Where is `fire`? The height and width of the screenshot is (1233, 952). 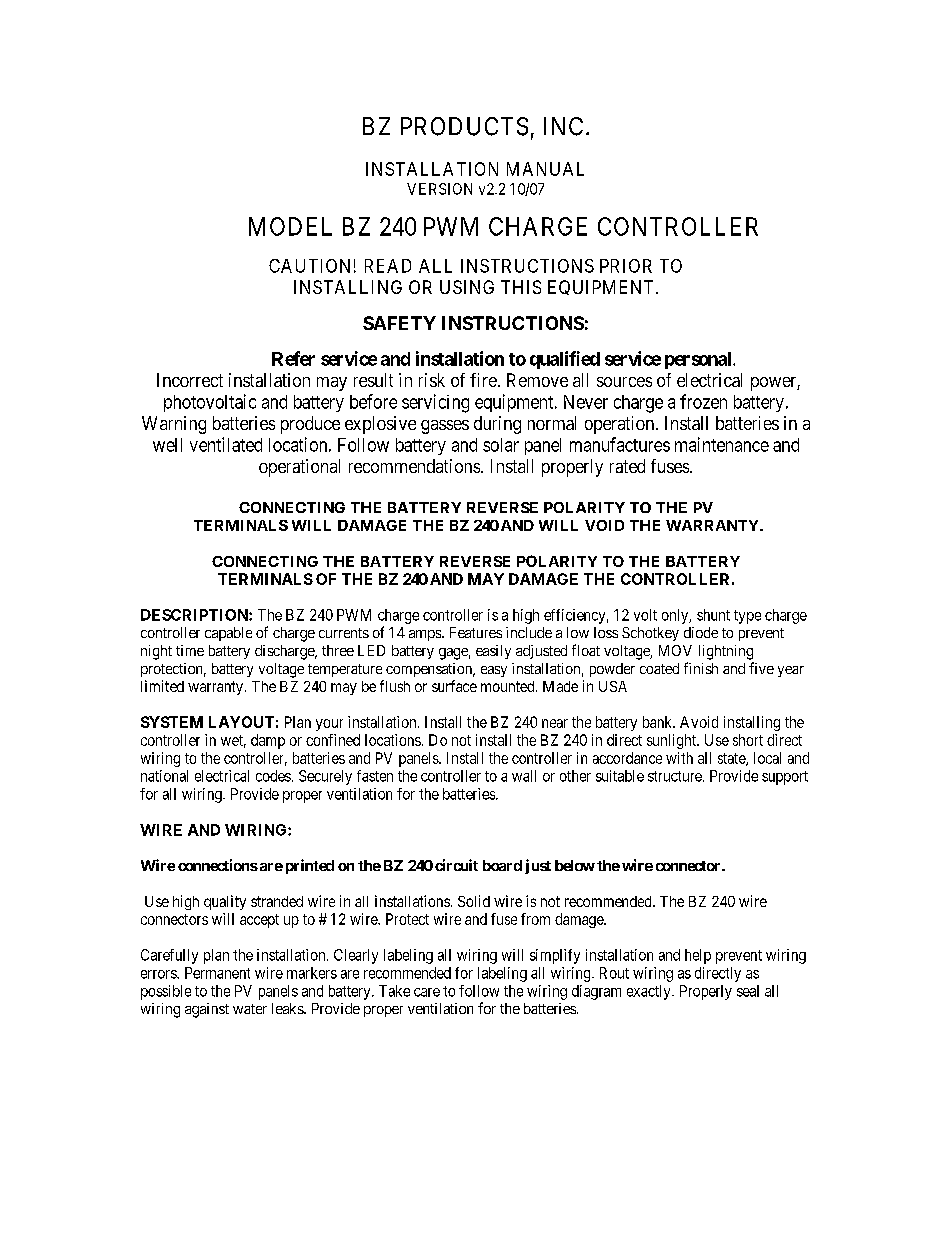
fire is located at coordinates (483, 380).
